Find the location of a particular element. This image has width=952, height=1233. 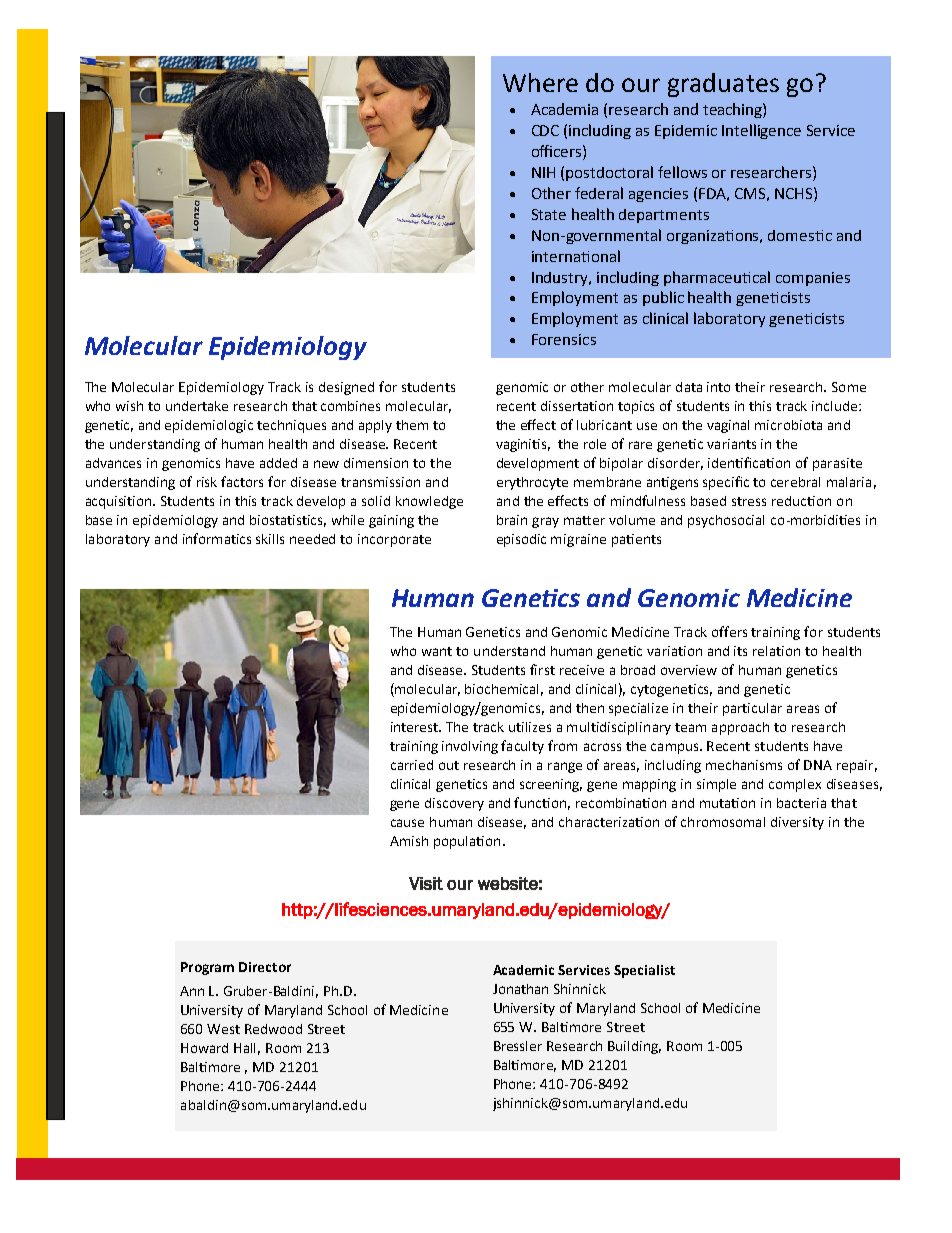

cause is located at coordinates (407, 823).
